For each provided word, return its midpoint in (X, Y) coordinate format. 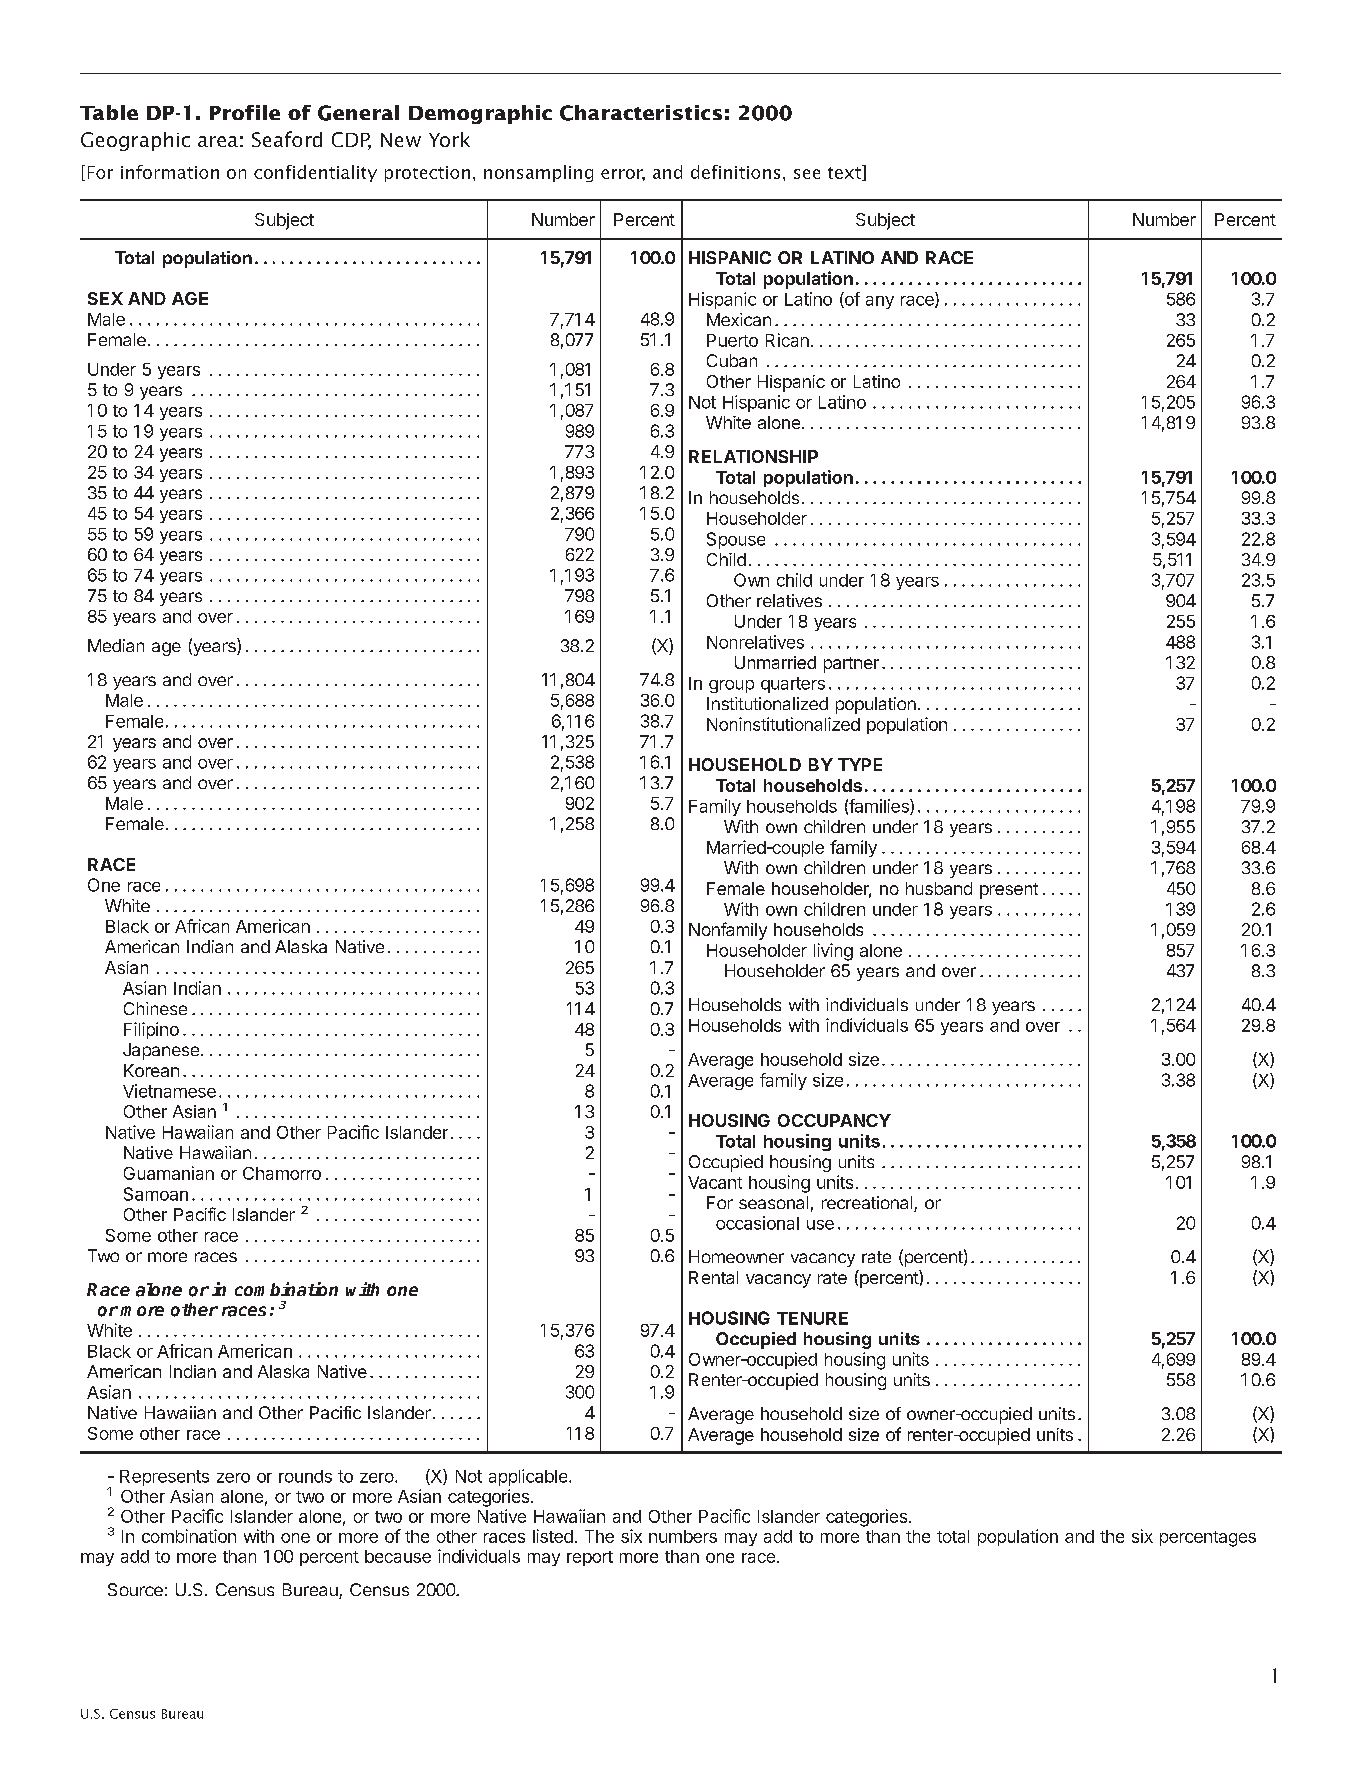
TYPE (860, 764)
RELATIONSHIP (753, 456)
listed (553, 1536)
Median (116, 645)
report (590, 1558)
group (731, 686)
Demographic (480, 114)
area (218, 141)
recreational (868, 1204)
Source (135, 1589)
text (845, 173)
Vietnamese (169, 1091)
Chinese (155, 1008)
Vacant (715, 1182)
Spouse (736, 540)
